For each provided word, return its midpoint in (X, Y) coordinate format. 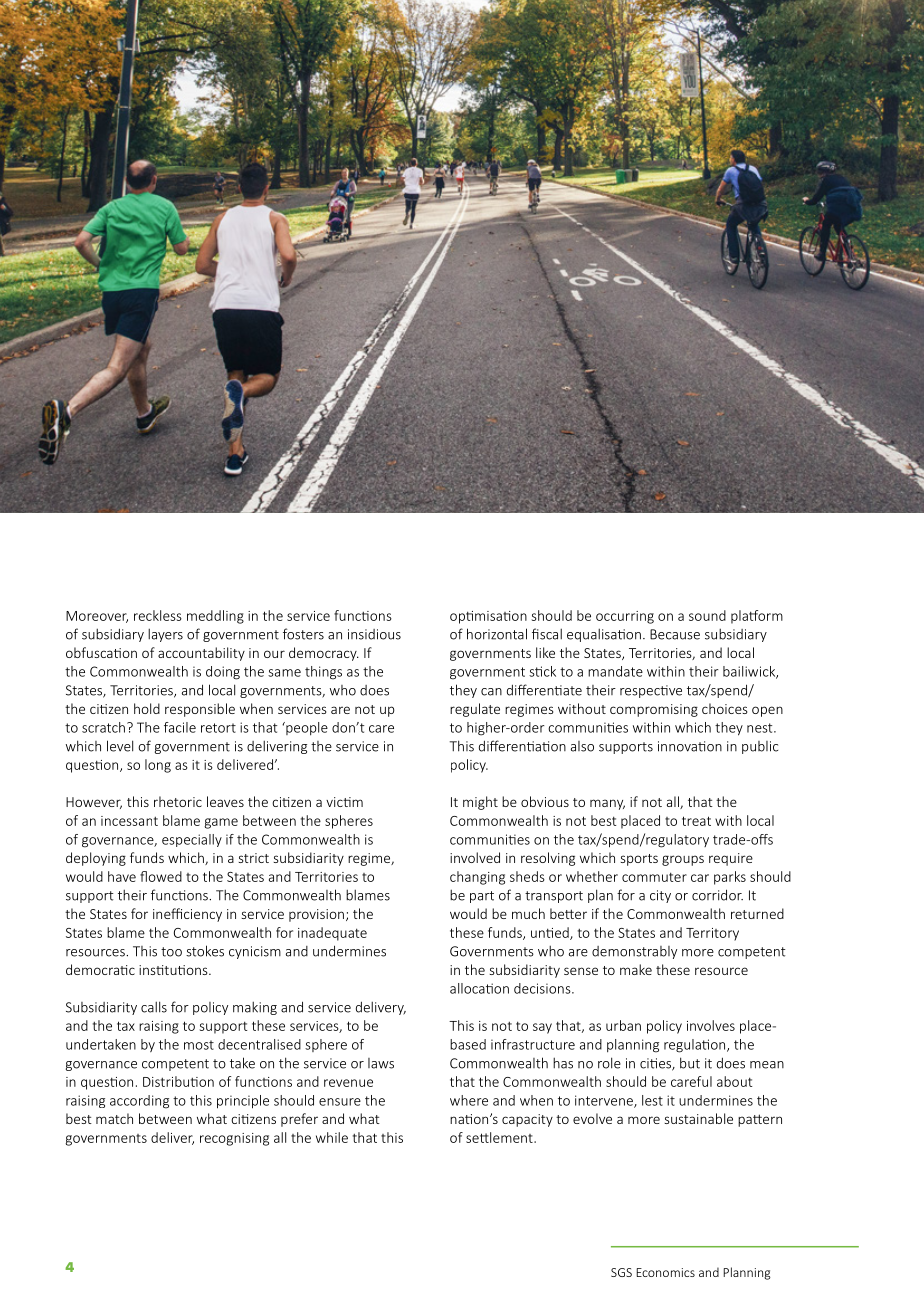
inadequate (332, 934)
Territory (712, 934)
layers (165, 635)
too (171, 952)
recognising (234, 1139)
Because (675, 634)
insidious (374, 634)
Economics (665, 1272)
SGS (621, 1272)
